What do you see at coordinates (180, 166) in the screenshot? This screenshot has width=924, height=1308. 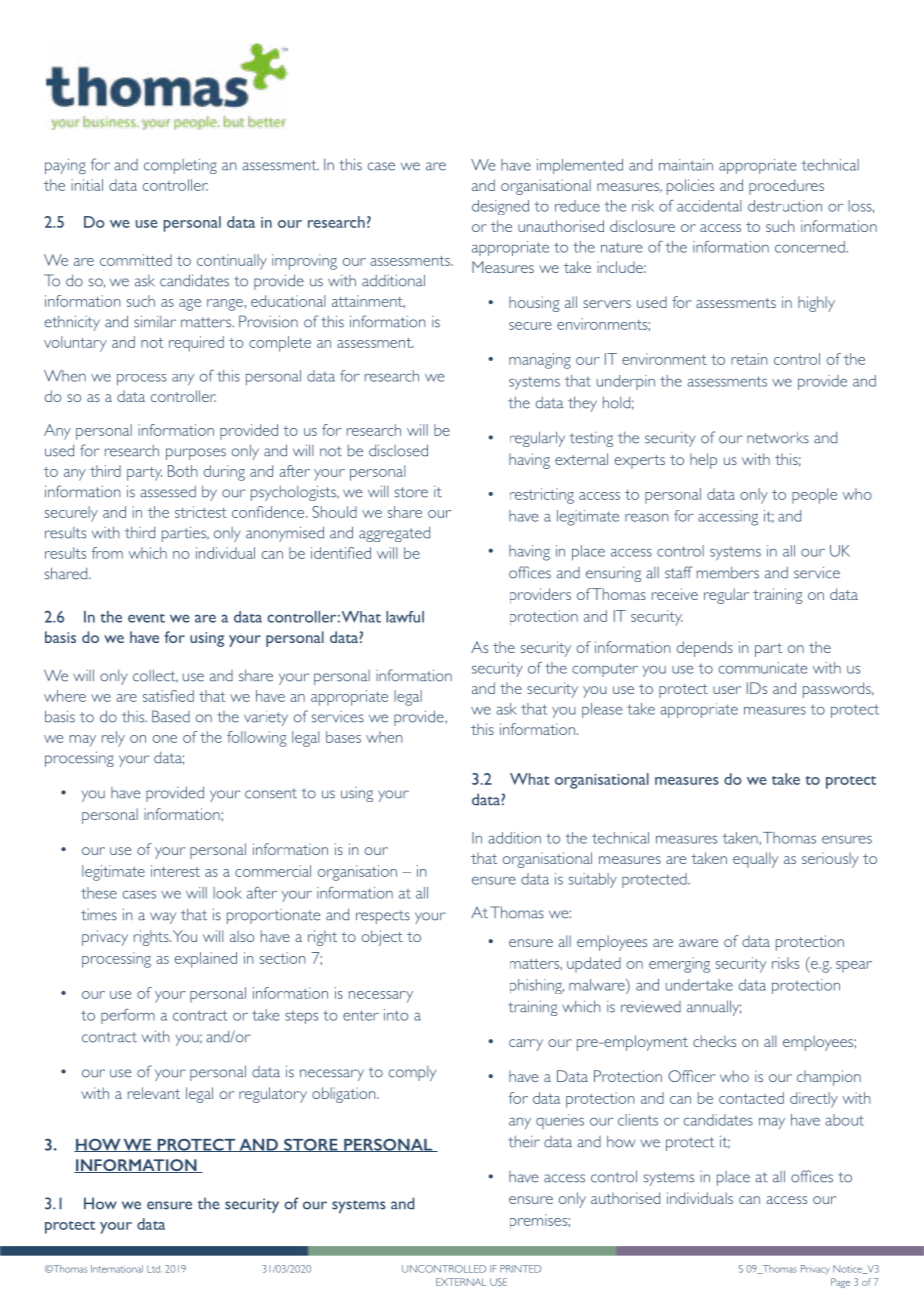 I see `completing` at bounding box center [180, 166].
